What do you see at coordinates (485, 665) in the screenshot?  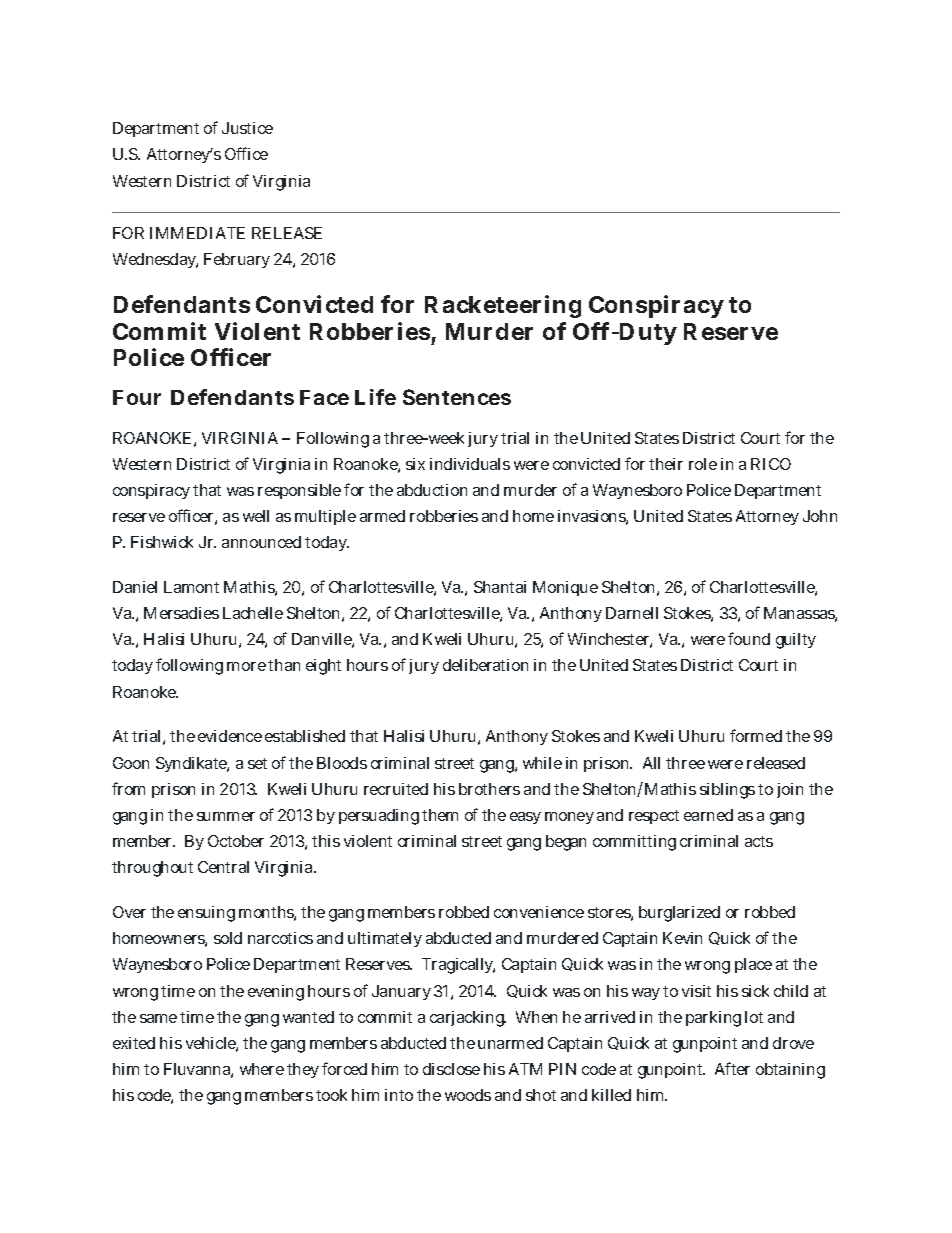 I see `deliberation` at bounding box center [485, 665].
